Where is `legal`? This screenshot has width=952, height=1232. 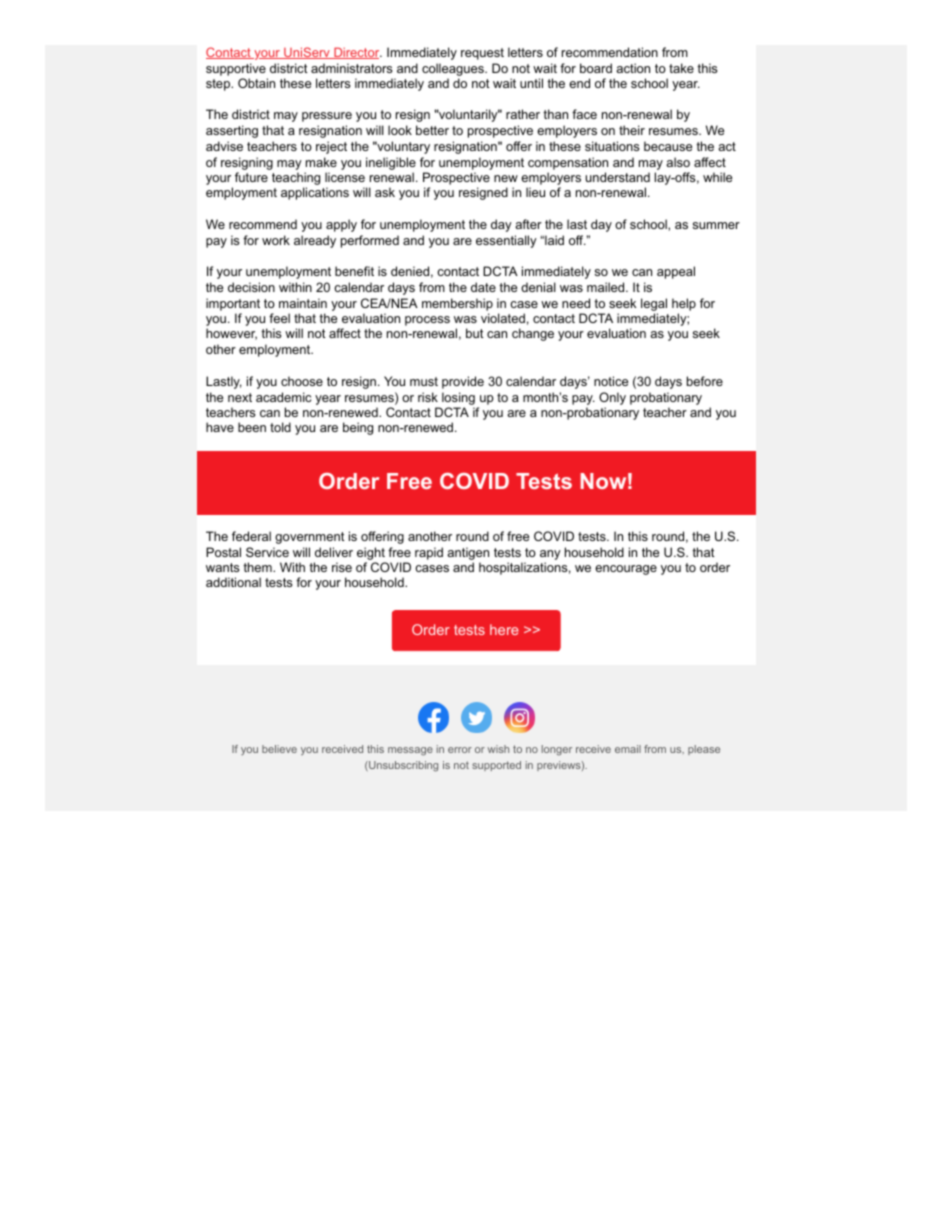 legal is located at coordinates (654, 304).
